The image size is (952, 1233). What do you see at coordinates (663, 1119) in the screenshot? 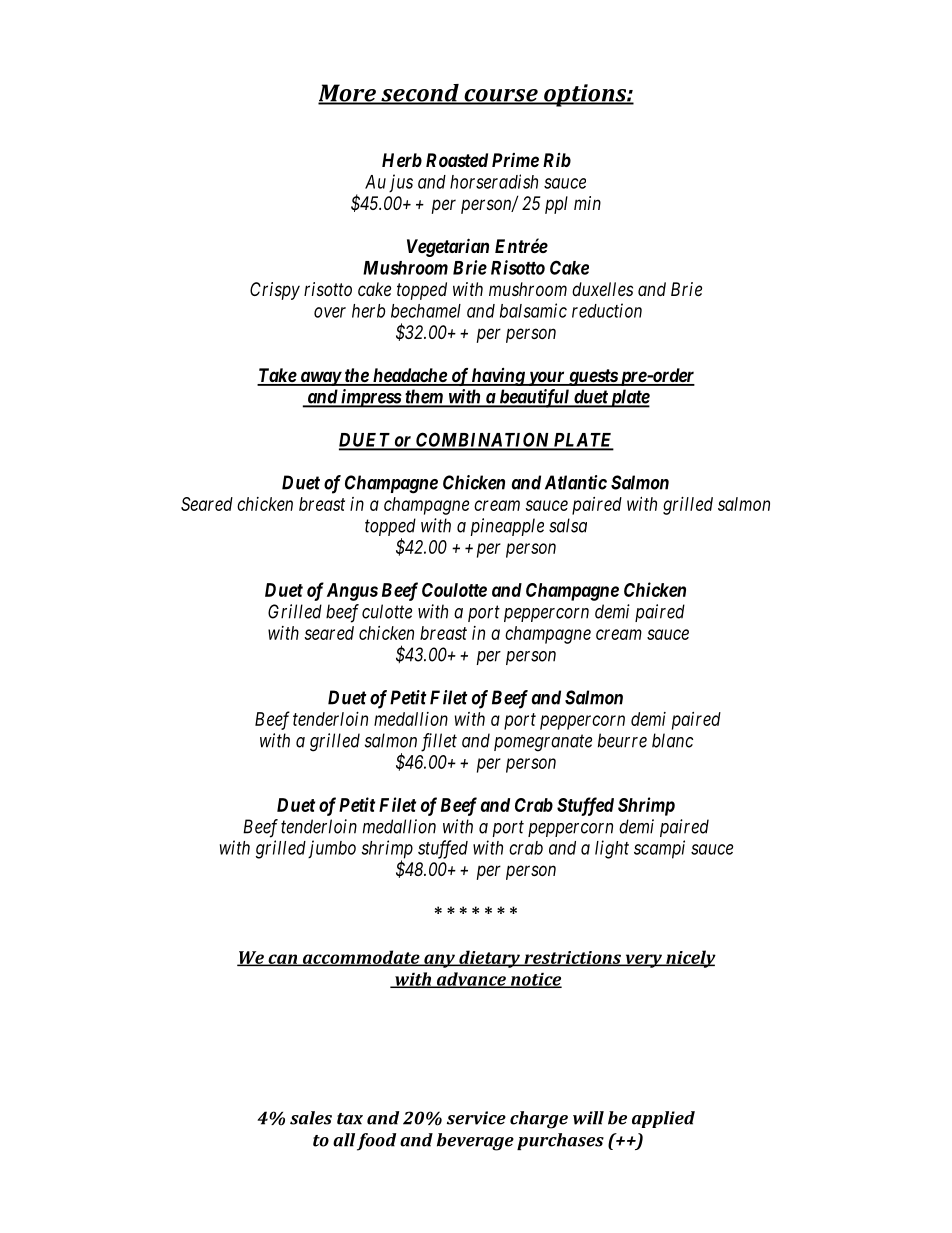
I see `applied` at bounding box center [663, 1119].
